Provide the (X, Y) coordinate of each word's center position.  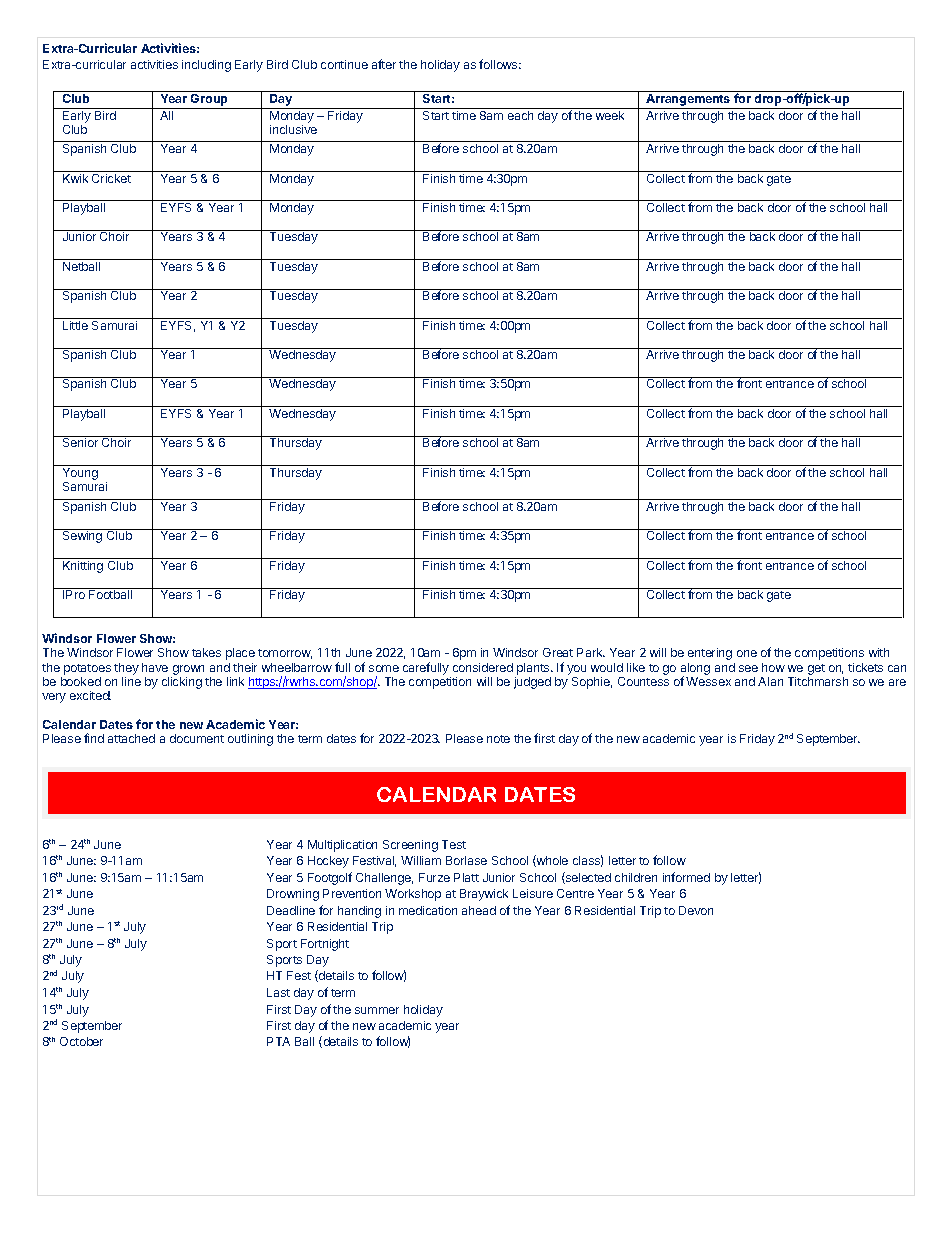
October (81, 1041)
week (610, 115)
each (520, 115)
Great (558, 652)
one (747, 653)
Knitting (83, 567)
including (206, 66)
